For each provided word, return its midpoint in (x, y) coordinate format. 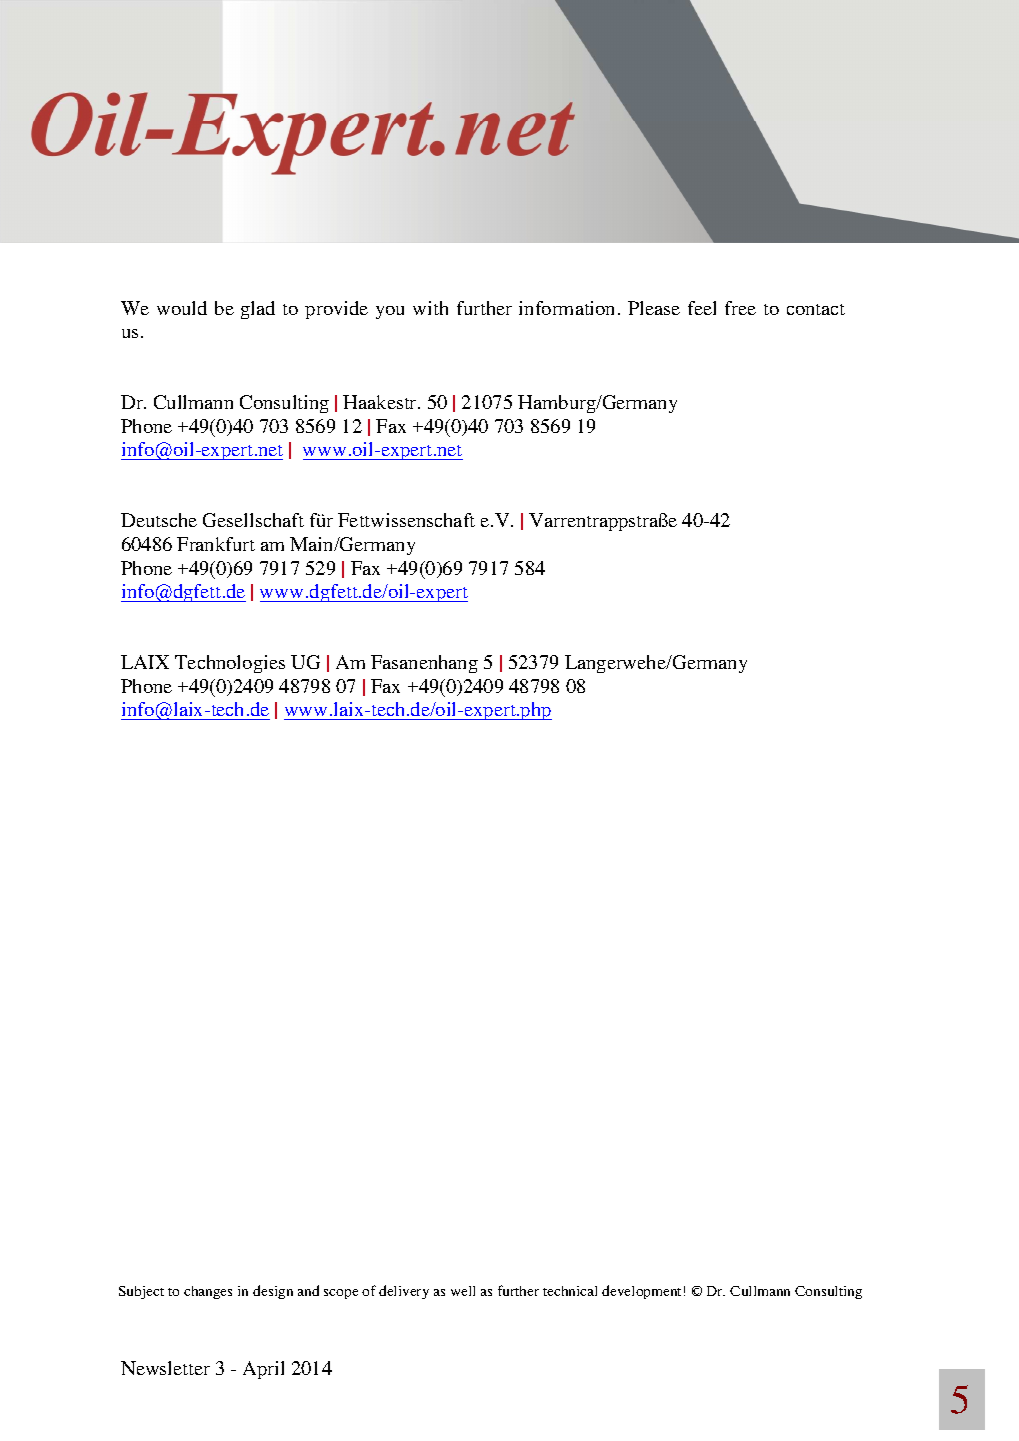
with (430, 308)
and (308, 1290)
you (390, 312)
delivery (404, 1292)
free (740, 308)
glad (258, 310)
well (463, 1291)
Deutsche (159, 520)
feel (702, 308)
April (263, 1370)
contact (816, 309)
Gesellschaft (253, 520)
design (273, 1292)
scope (341, 1294)
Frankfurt (216, 544)
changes (208, 1292)
